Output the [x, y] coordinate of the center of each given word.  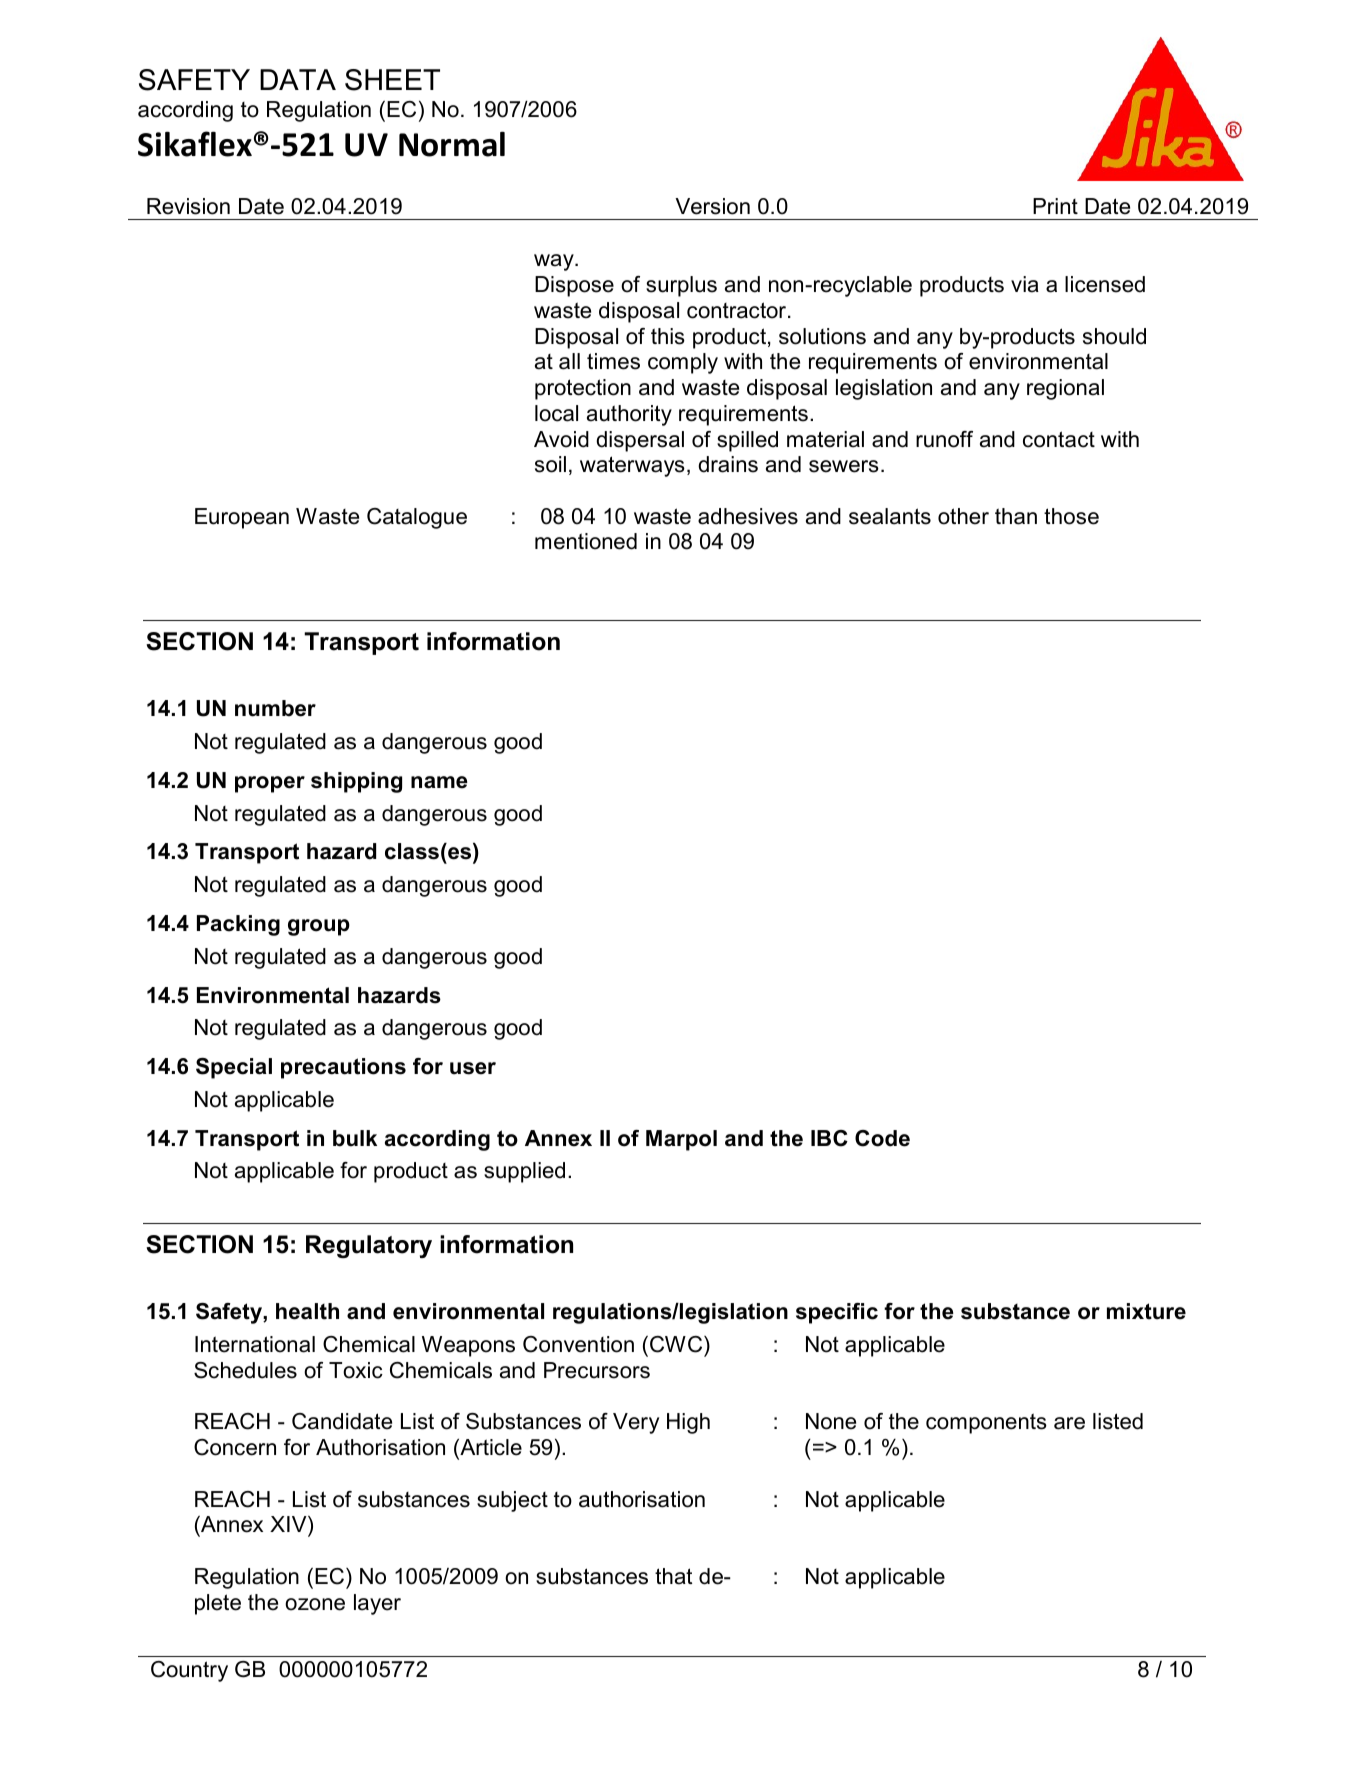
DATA [298, 79]
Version [712, 206]
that [673, 1576]
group [319, 927]
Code [882, 1138]
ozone [315, 1604]
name [439, 782]
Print [1055, 206]
